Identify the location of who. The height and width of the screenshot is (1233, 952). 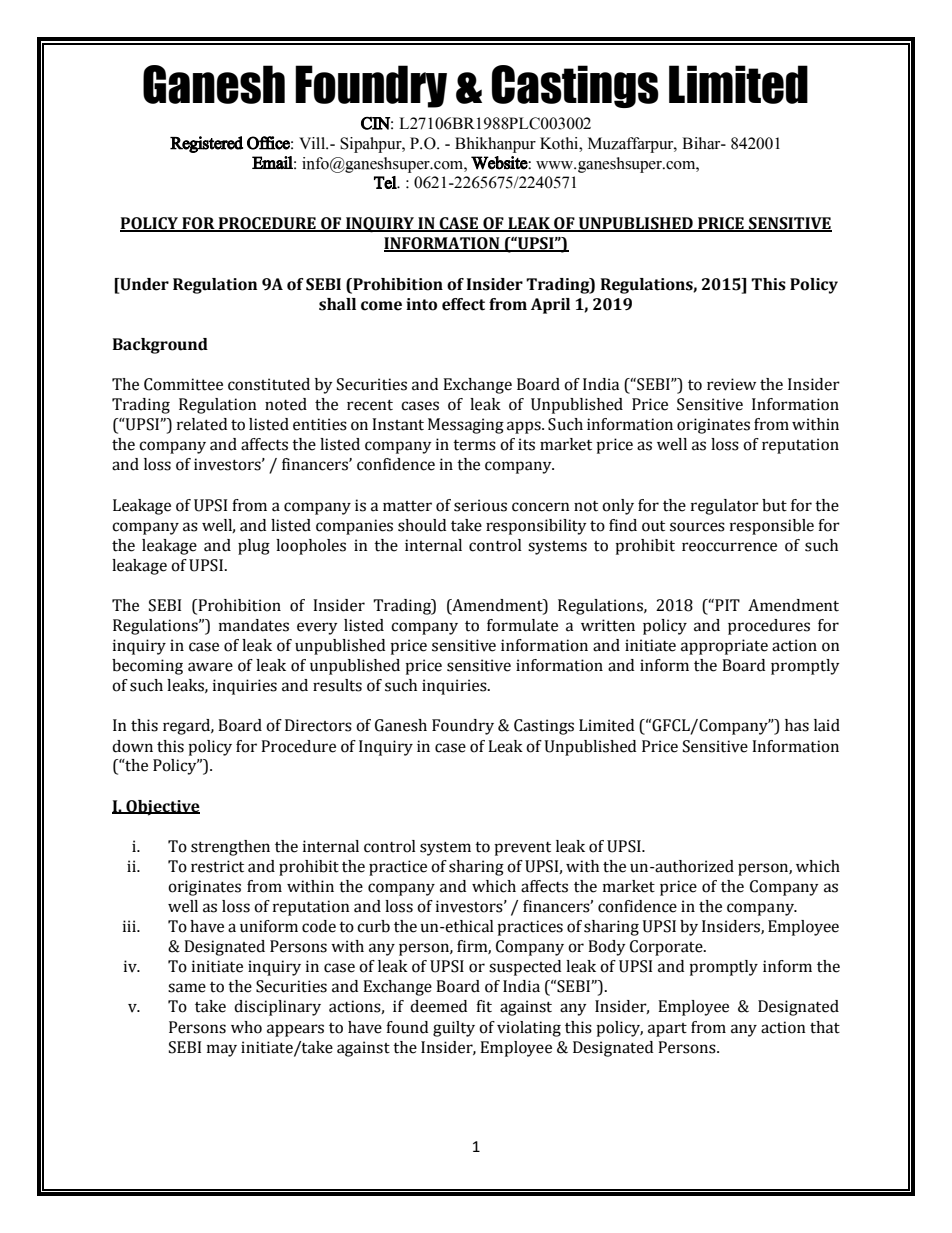
(246, 1027).
